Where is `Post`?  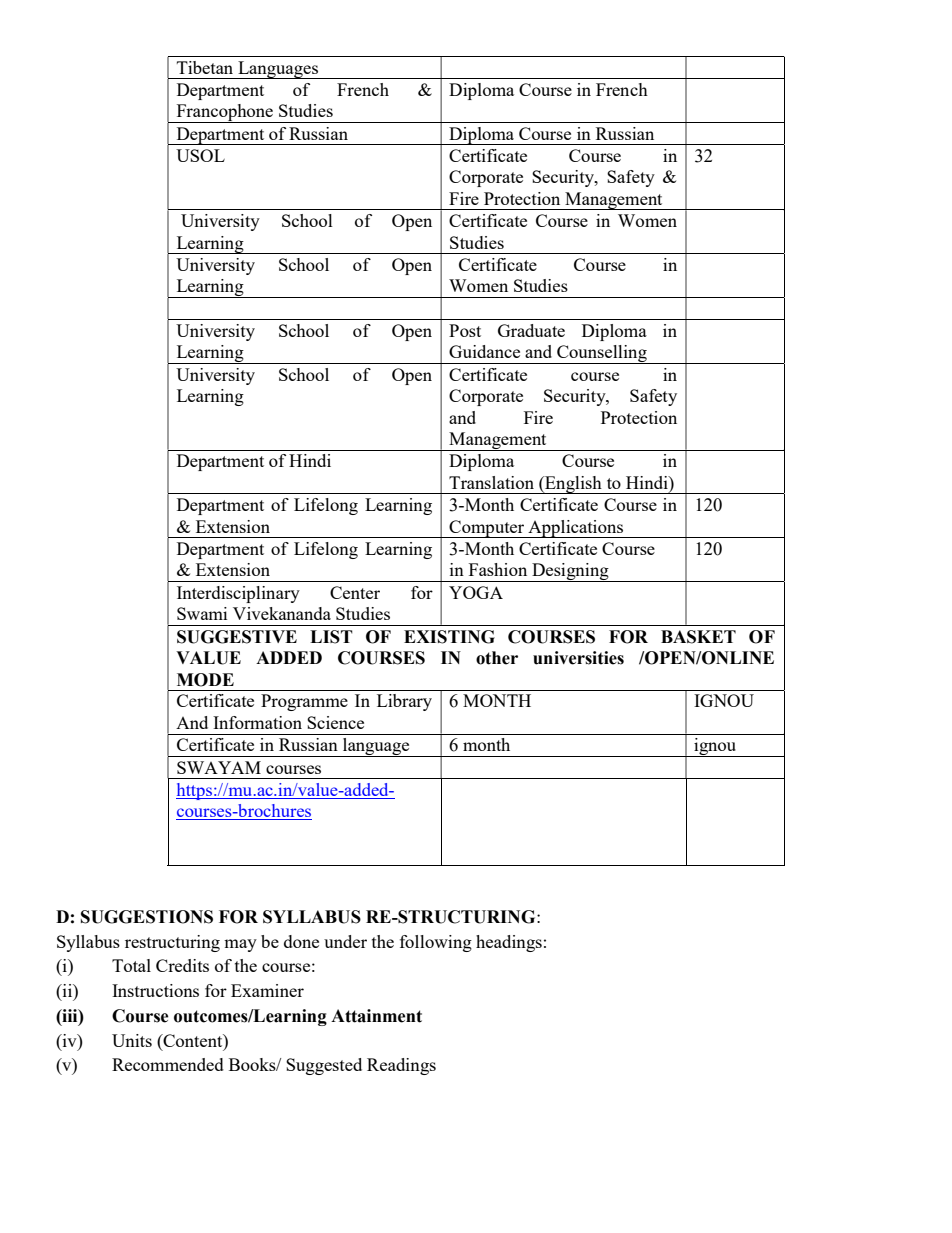 Post is located at coordinates (465, 330).
